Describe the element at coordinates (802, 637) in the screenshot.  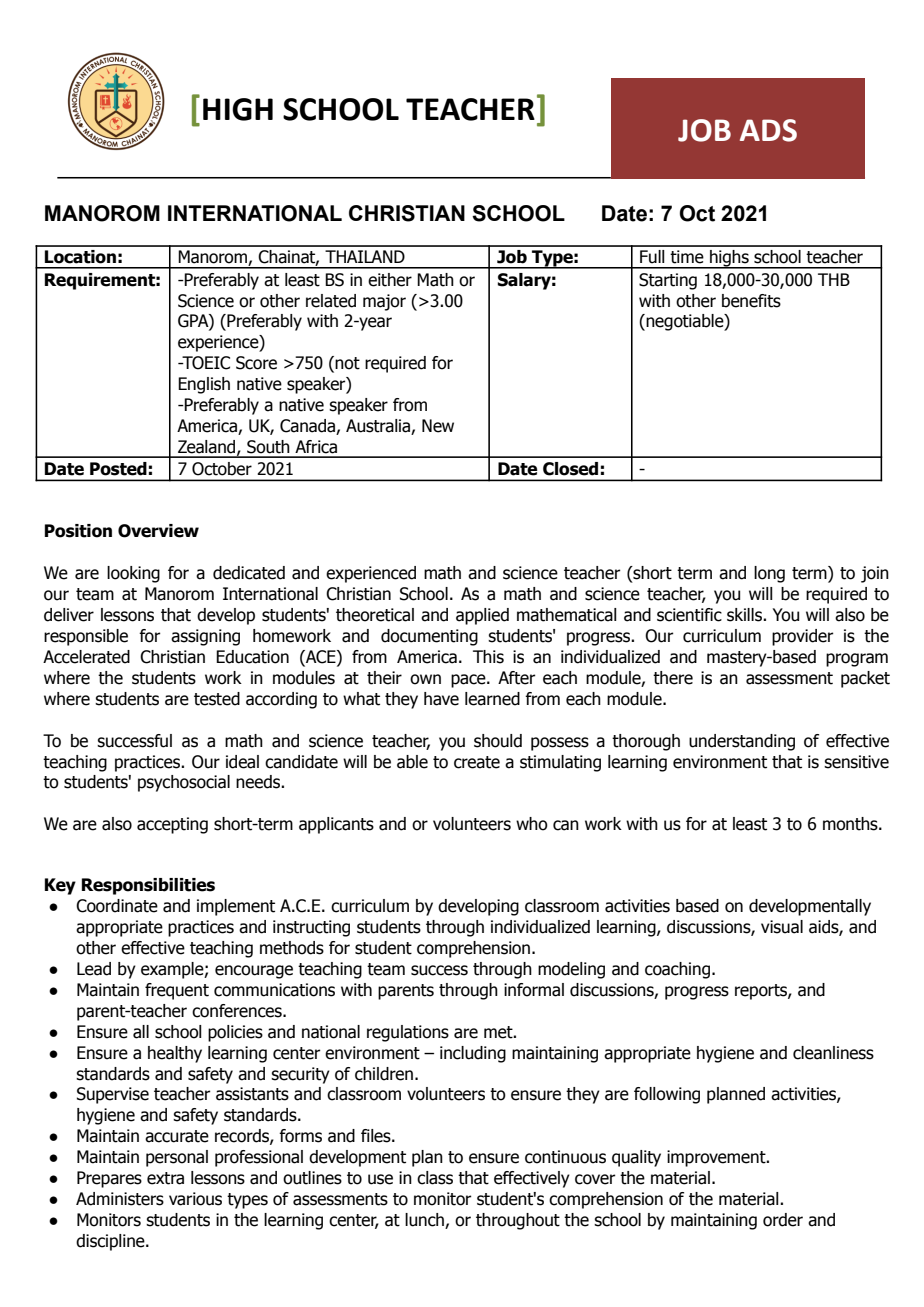
I see `provider` at that location.
